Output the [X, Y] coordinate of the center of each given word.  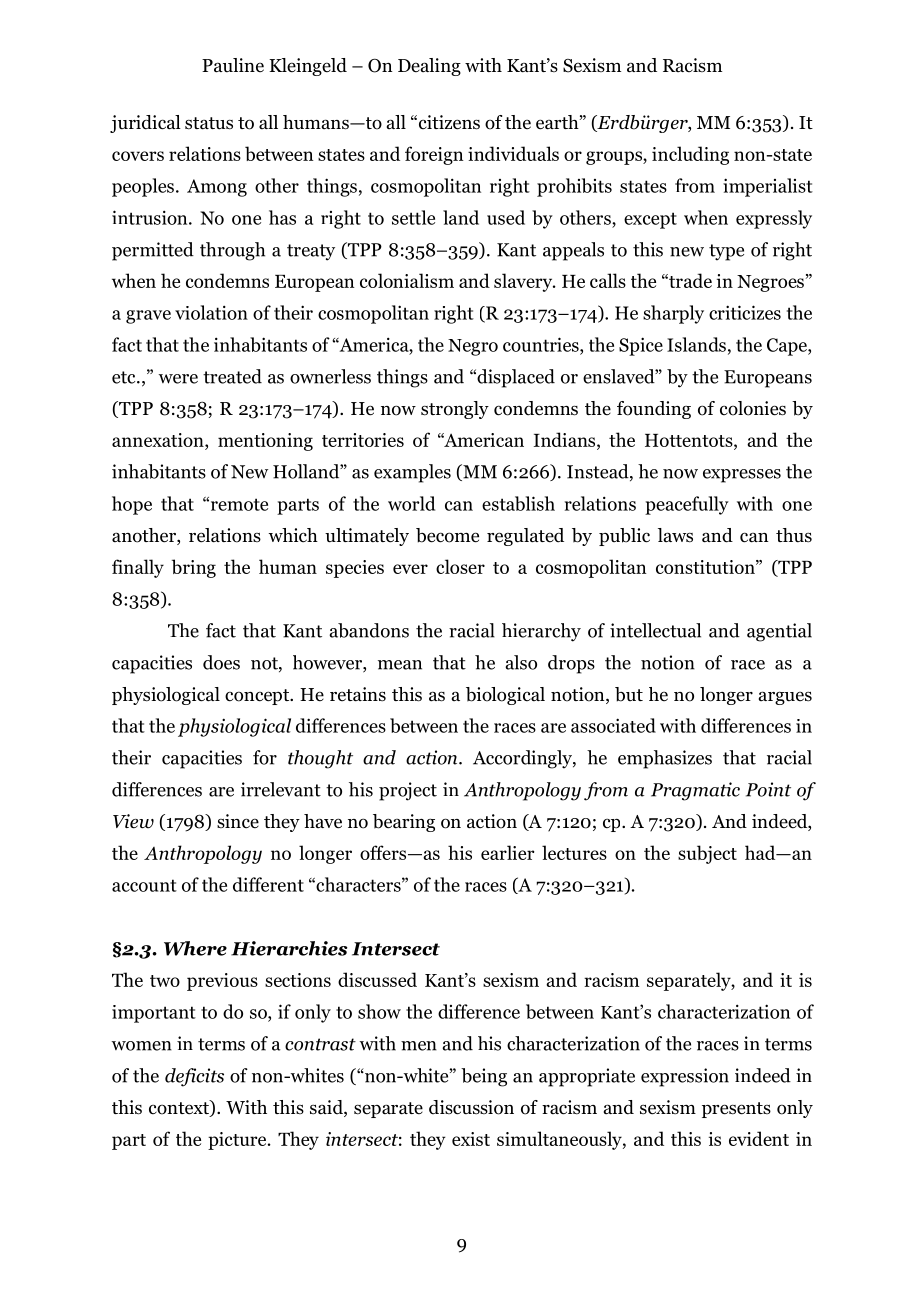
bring [194, 568]
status [209, 123]
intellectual [655, 630]
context [180, 1108]
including [690, 155]
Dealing [429, 67]
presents [736, 1110]
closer [460, 566]
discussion [471, 1107]
